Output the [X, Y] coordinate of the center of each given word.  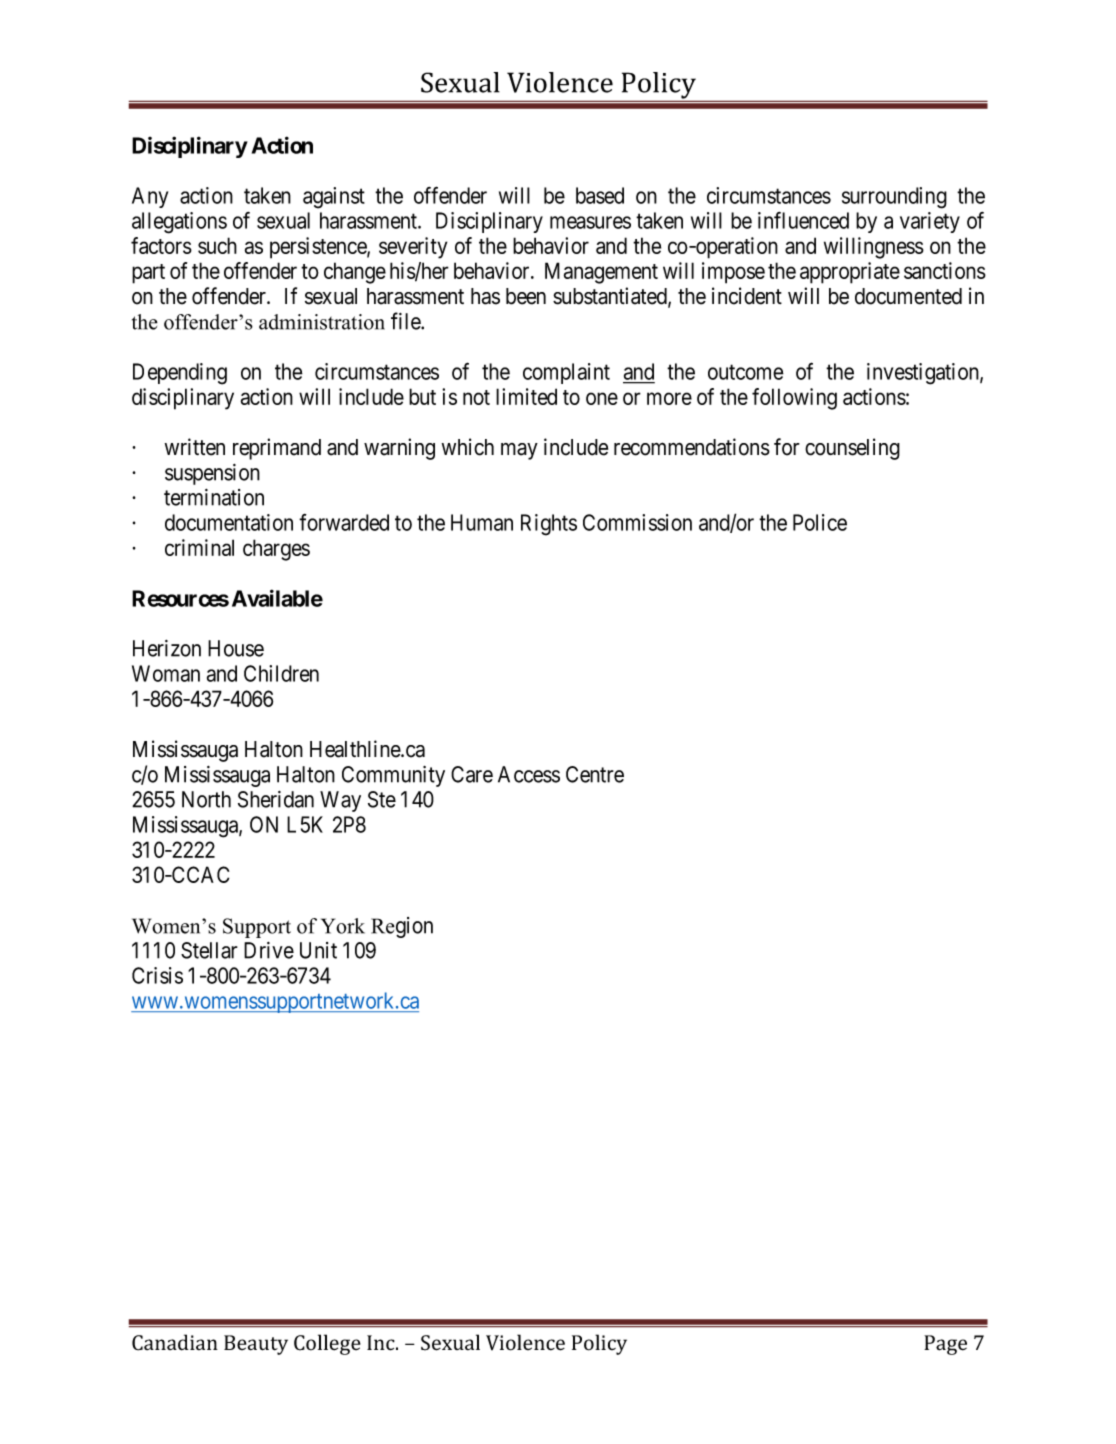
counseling [852, 449]
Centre [595, 774]
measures [590, 222]
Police [820, 522]
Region [402, 927]
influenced [803, 220]
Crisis [157, 975]
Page [945, 1345]
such [217, 245]
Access [529, 774]
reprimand [277, 449]
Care [472, 774]
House [236, 648]
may [519, 451]
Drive [269, 950]
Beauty [256, 1345]
